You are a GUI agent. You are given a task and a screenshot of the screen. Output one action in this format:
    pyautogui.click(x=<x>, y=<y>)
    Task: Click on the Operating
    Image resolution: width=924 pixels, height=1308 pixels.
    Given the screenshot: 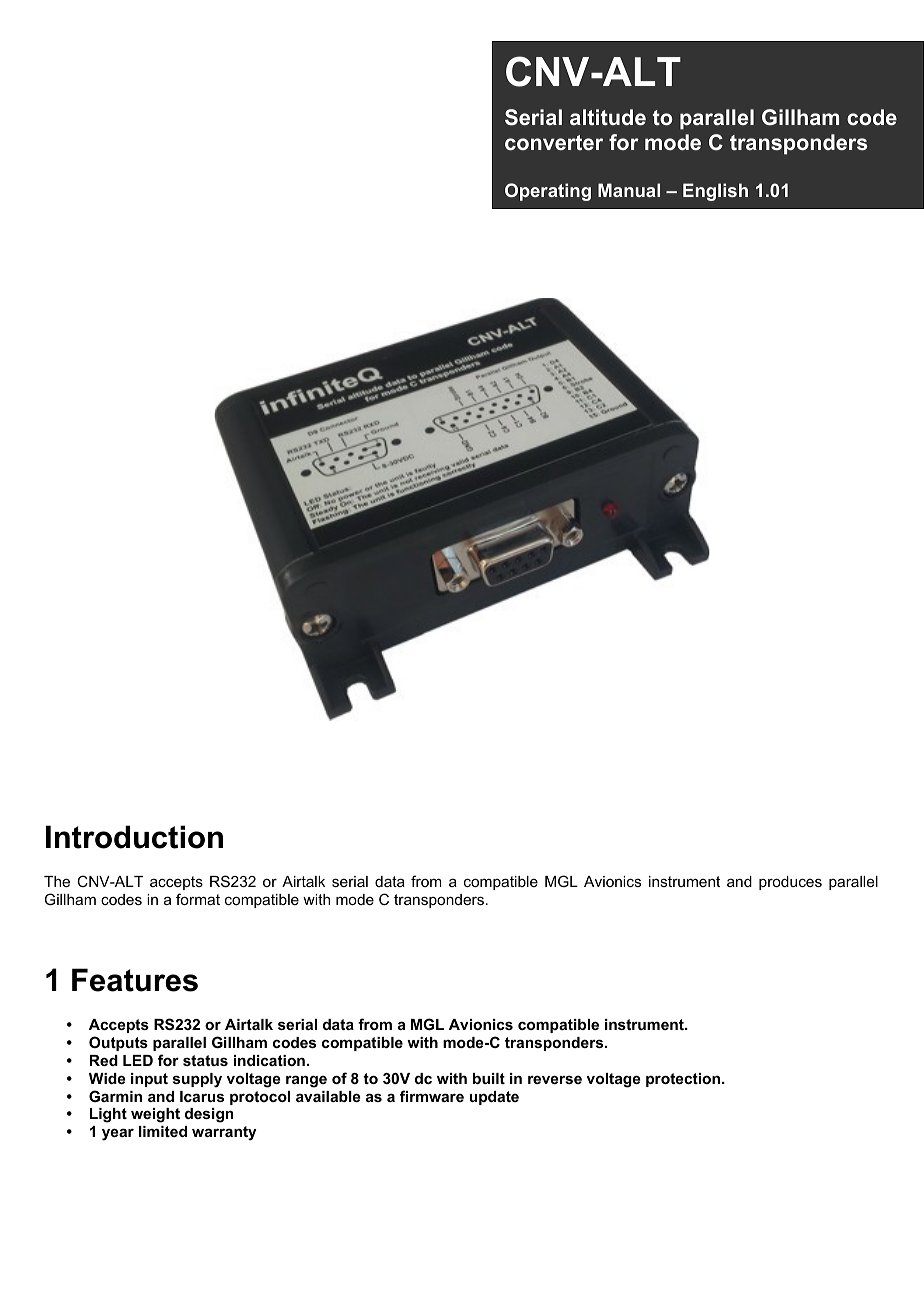 What is the action you would take?
    pyautogui.click(x=548, y=192)
